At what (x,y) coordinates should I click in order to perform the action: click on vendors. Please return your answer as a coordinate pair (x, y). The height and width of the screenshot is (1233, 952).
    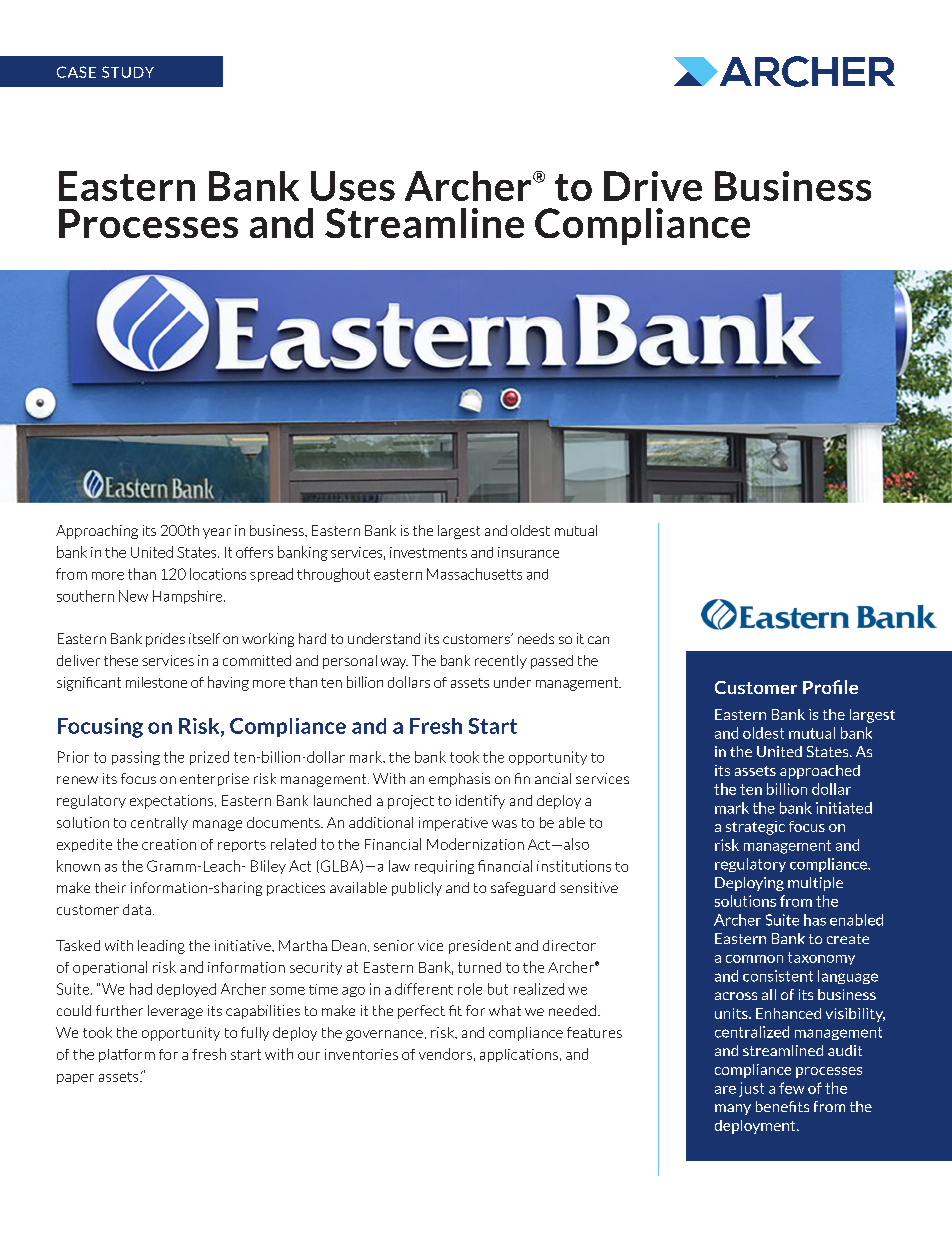
    Looking at the image, I should click on (445, 1054).
